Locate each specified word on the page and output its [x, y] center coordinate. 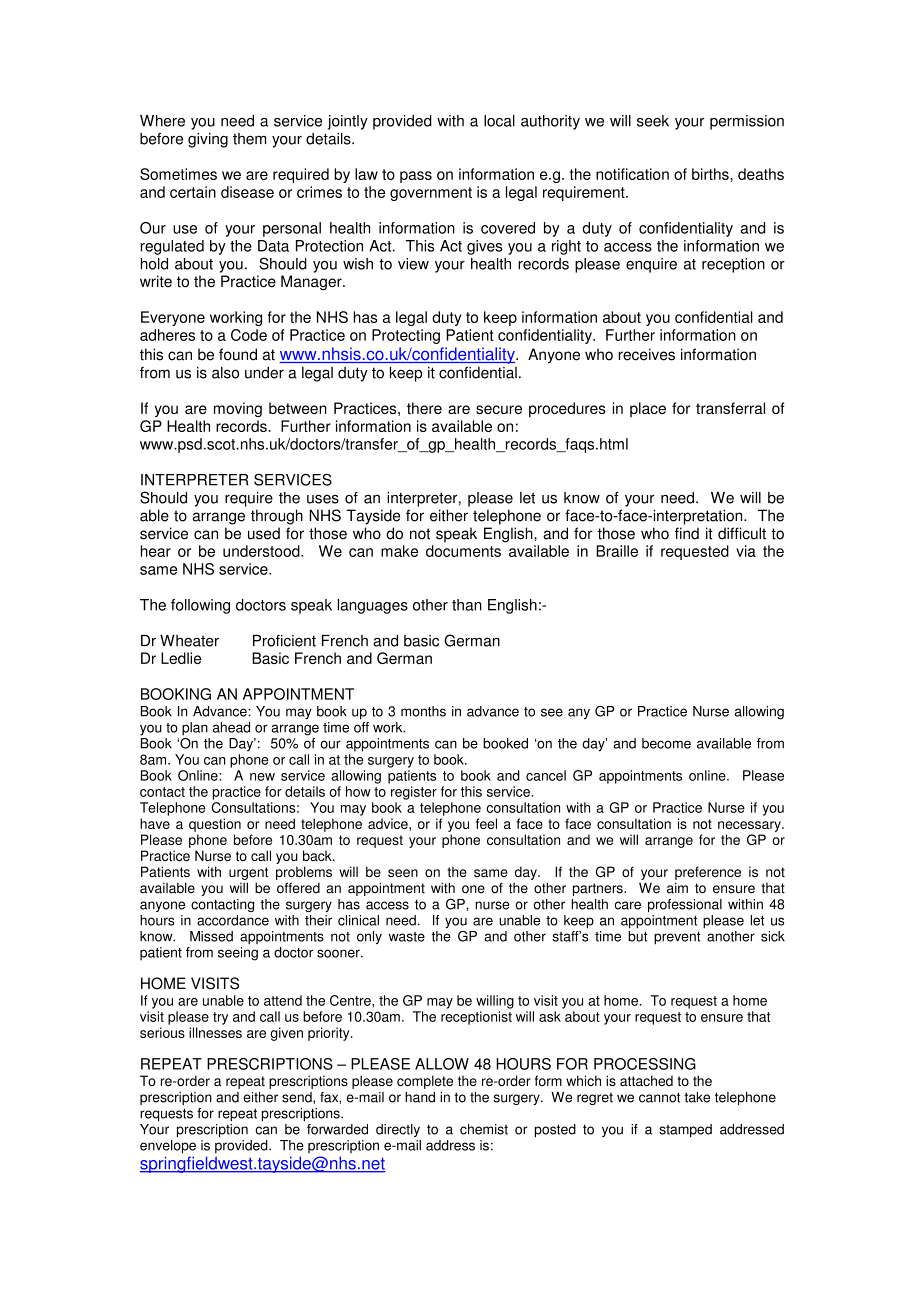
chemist [484, 1129]
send [298, 1098]
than [467, 605]
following [200, 606]
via [746, 551]
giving [208, 140]
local [499, 121]
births [711, 174]
